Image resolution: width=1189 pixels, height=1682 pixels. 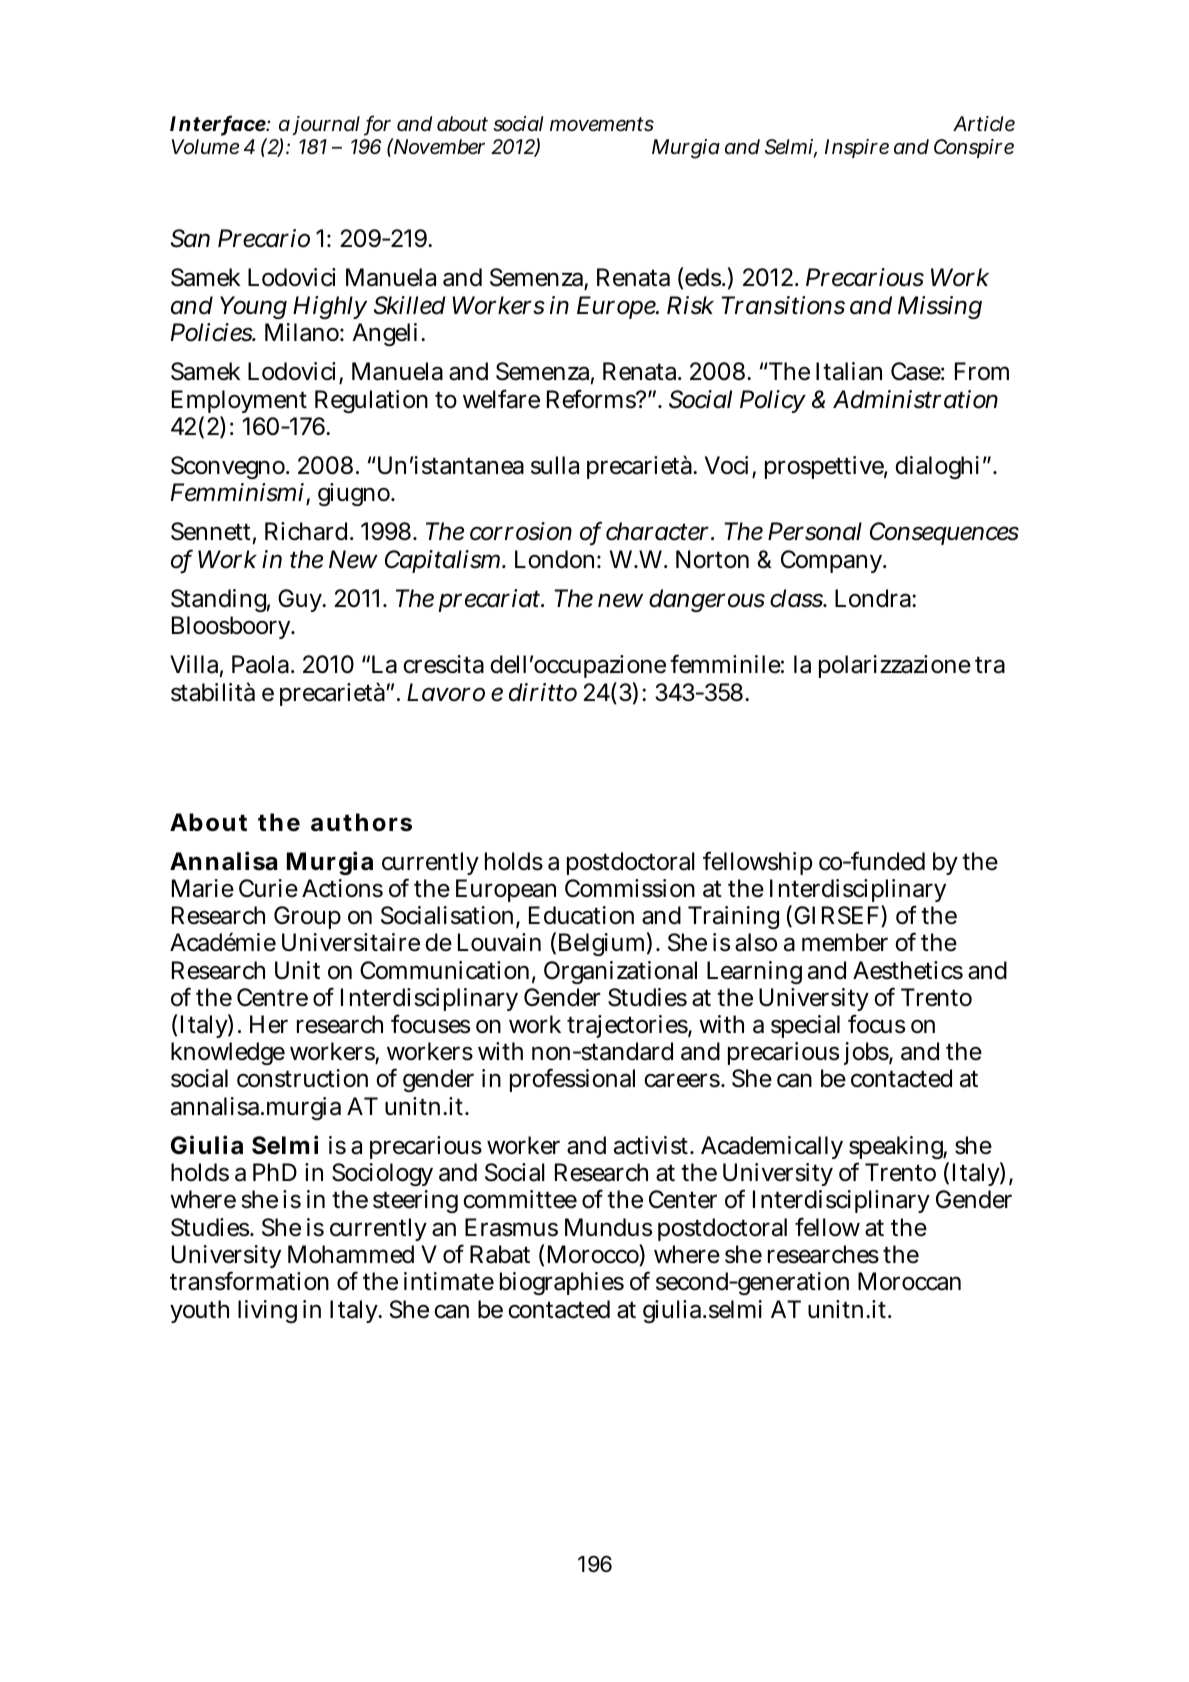 What do you see at coordinates (306, 531) in the image?
I see `Richard` at bounding box center [306, 531].
